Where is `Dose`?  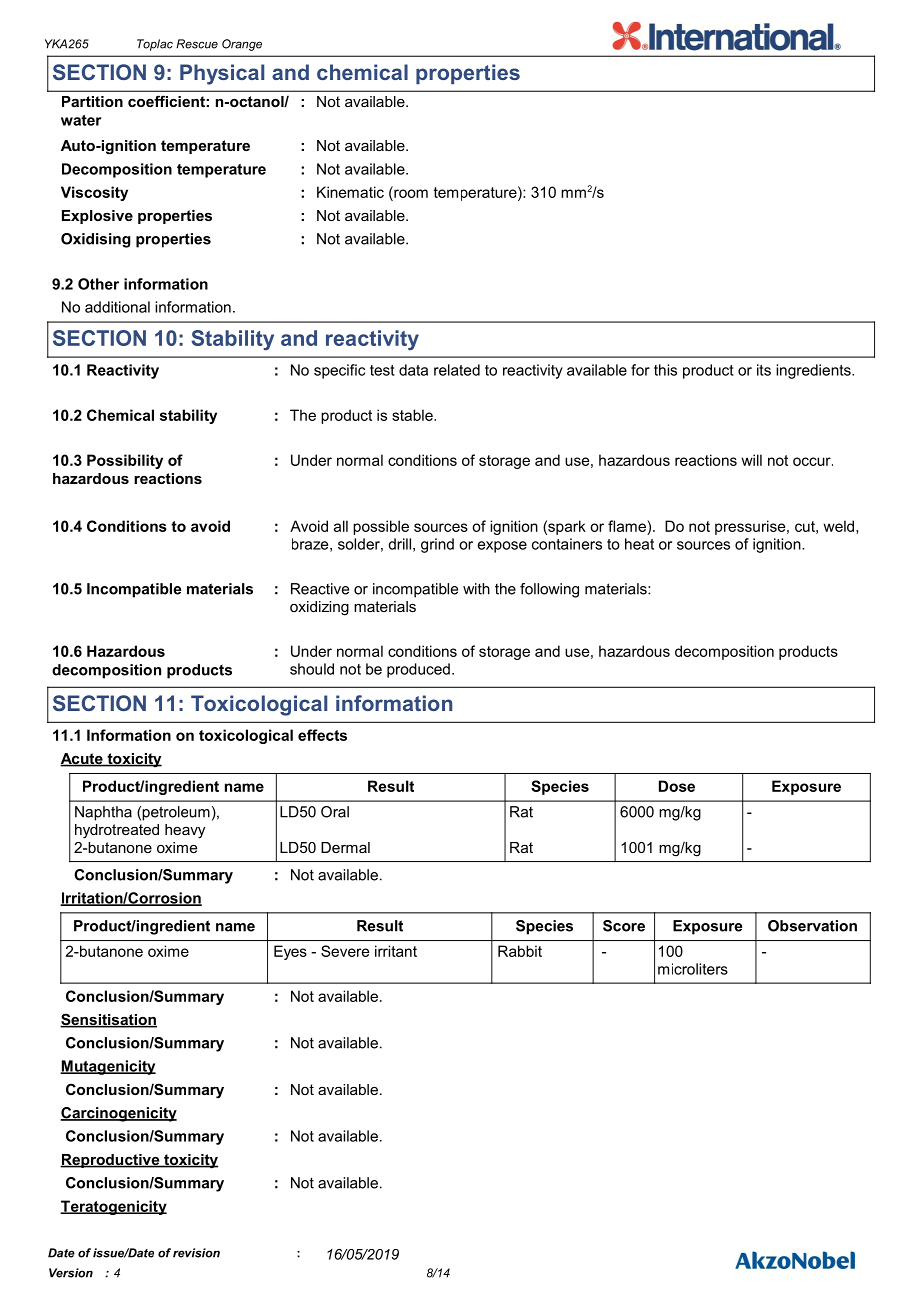 Dose is located at coordinates (677, 786).
